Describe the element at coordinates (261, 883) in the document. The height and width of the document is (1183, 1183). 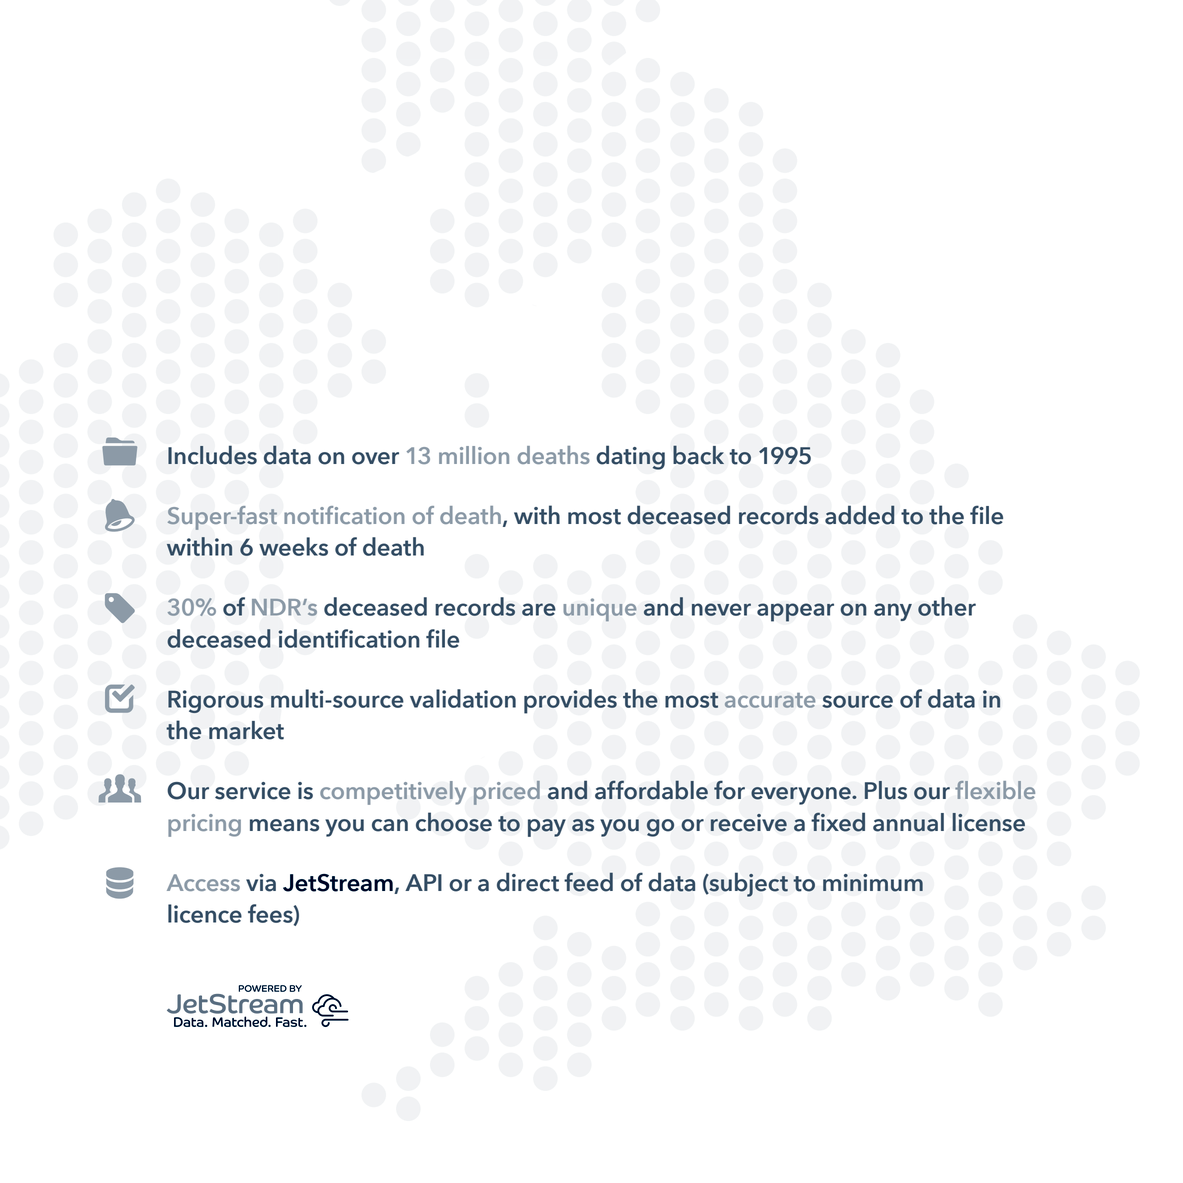
I see `via` at that location.
